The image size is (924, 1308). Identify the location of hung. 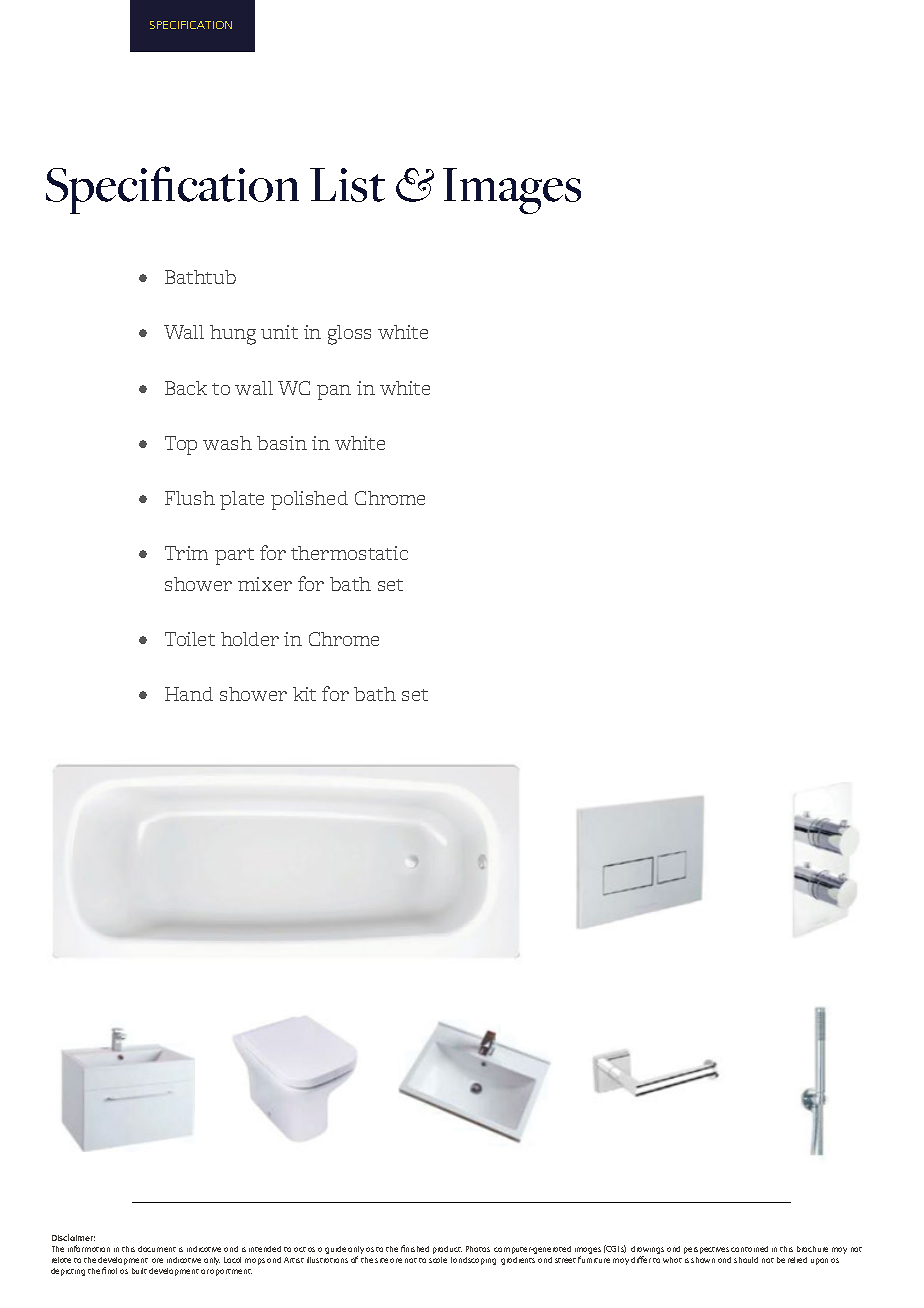
(233, 335).
